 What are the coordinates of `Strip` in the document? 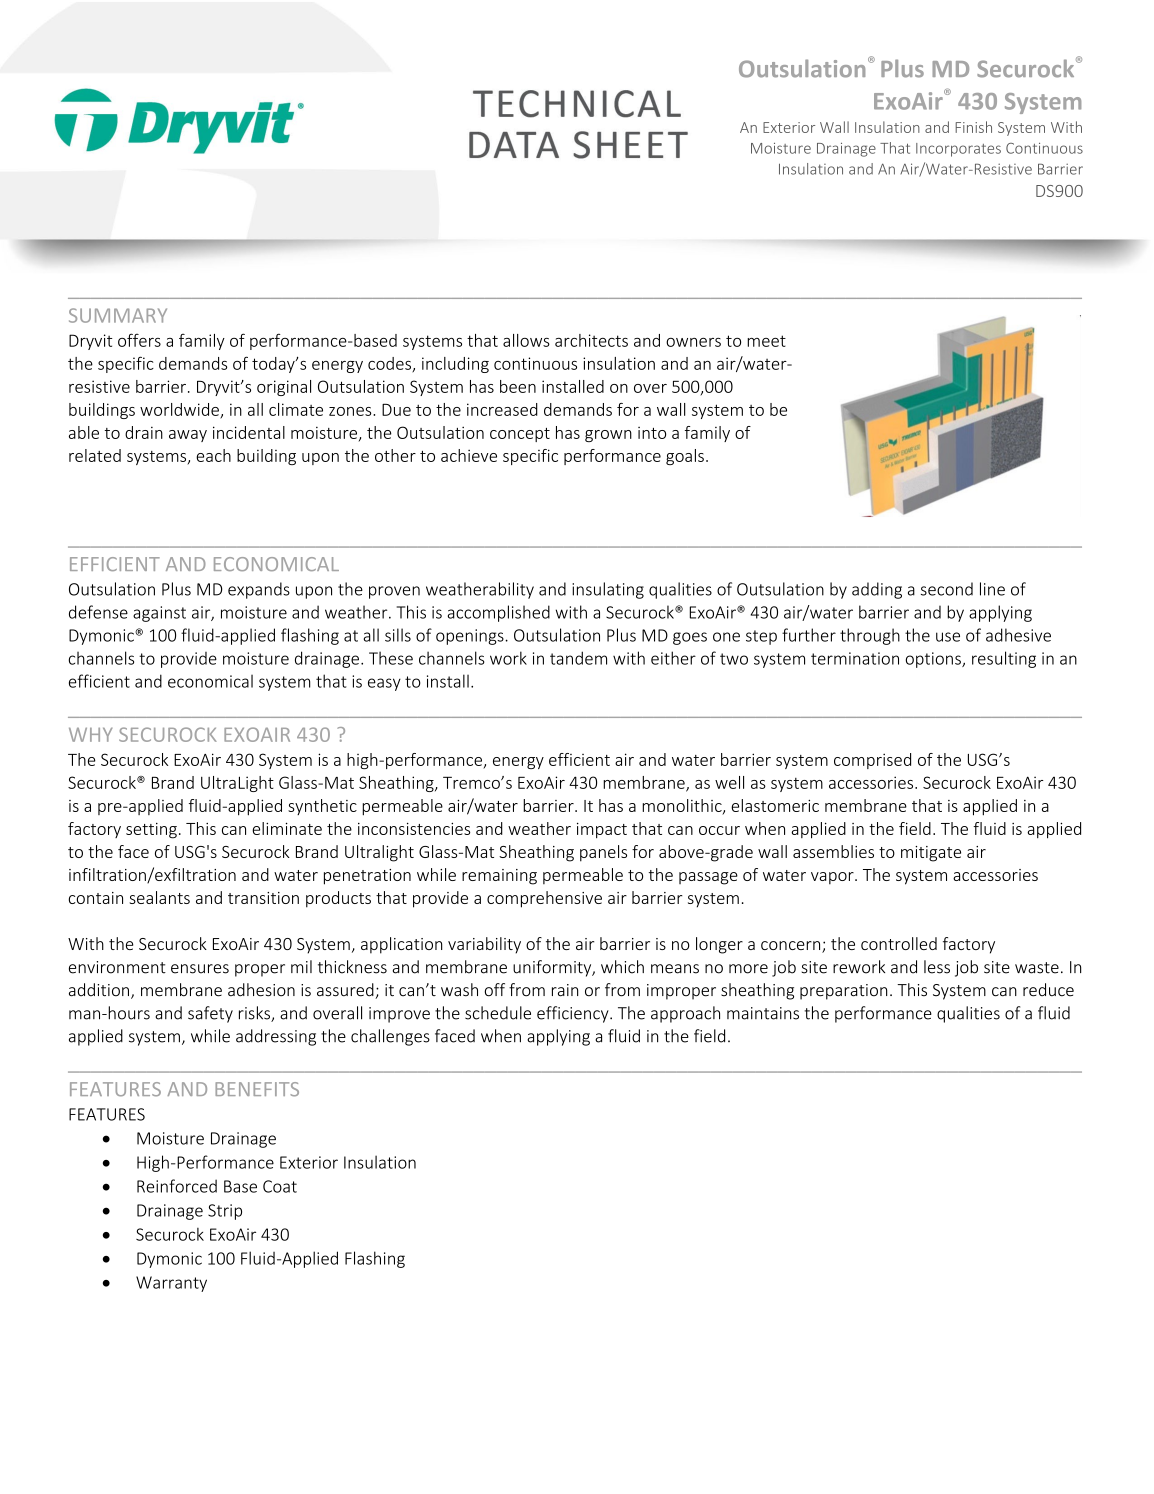 It's located at (225, 1212).
